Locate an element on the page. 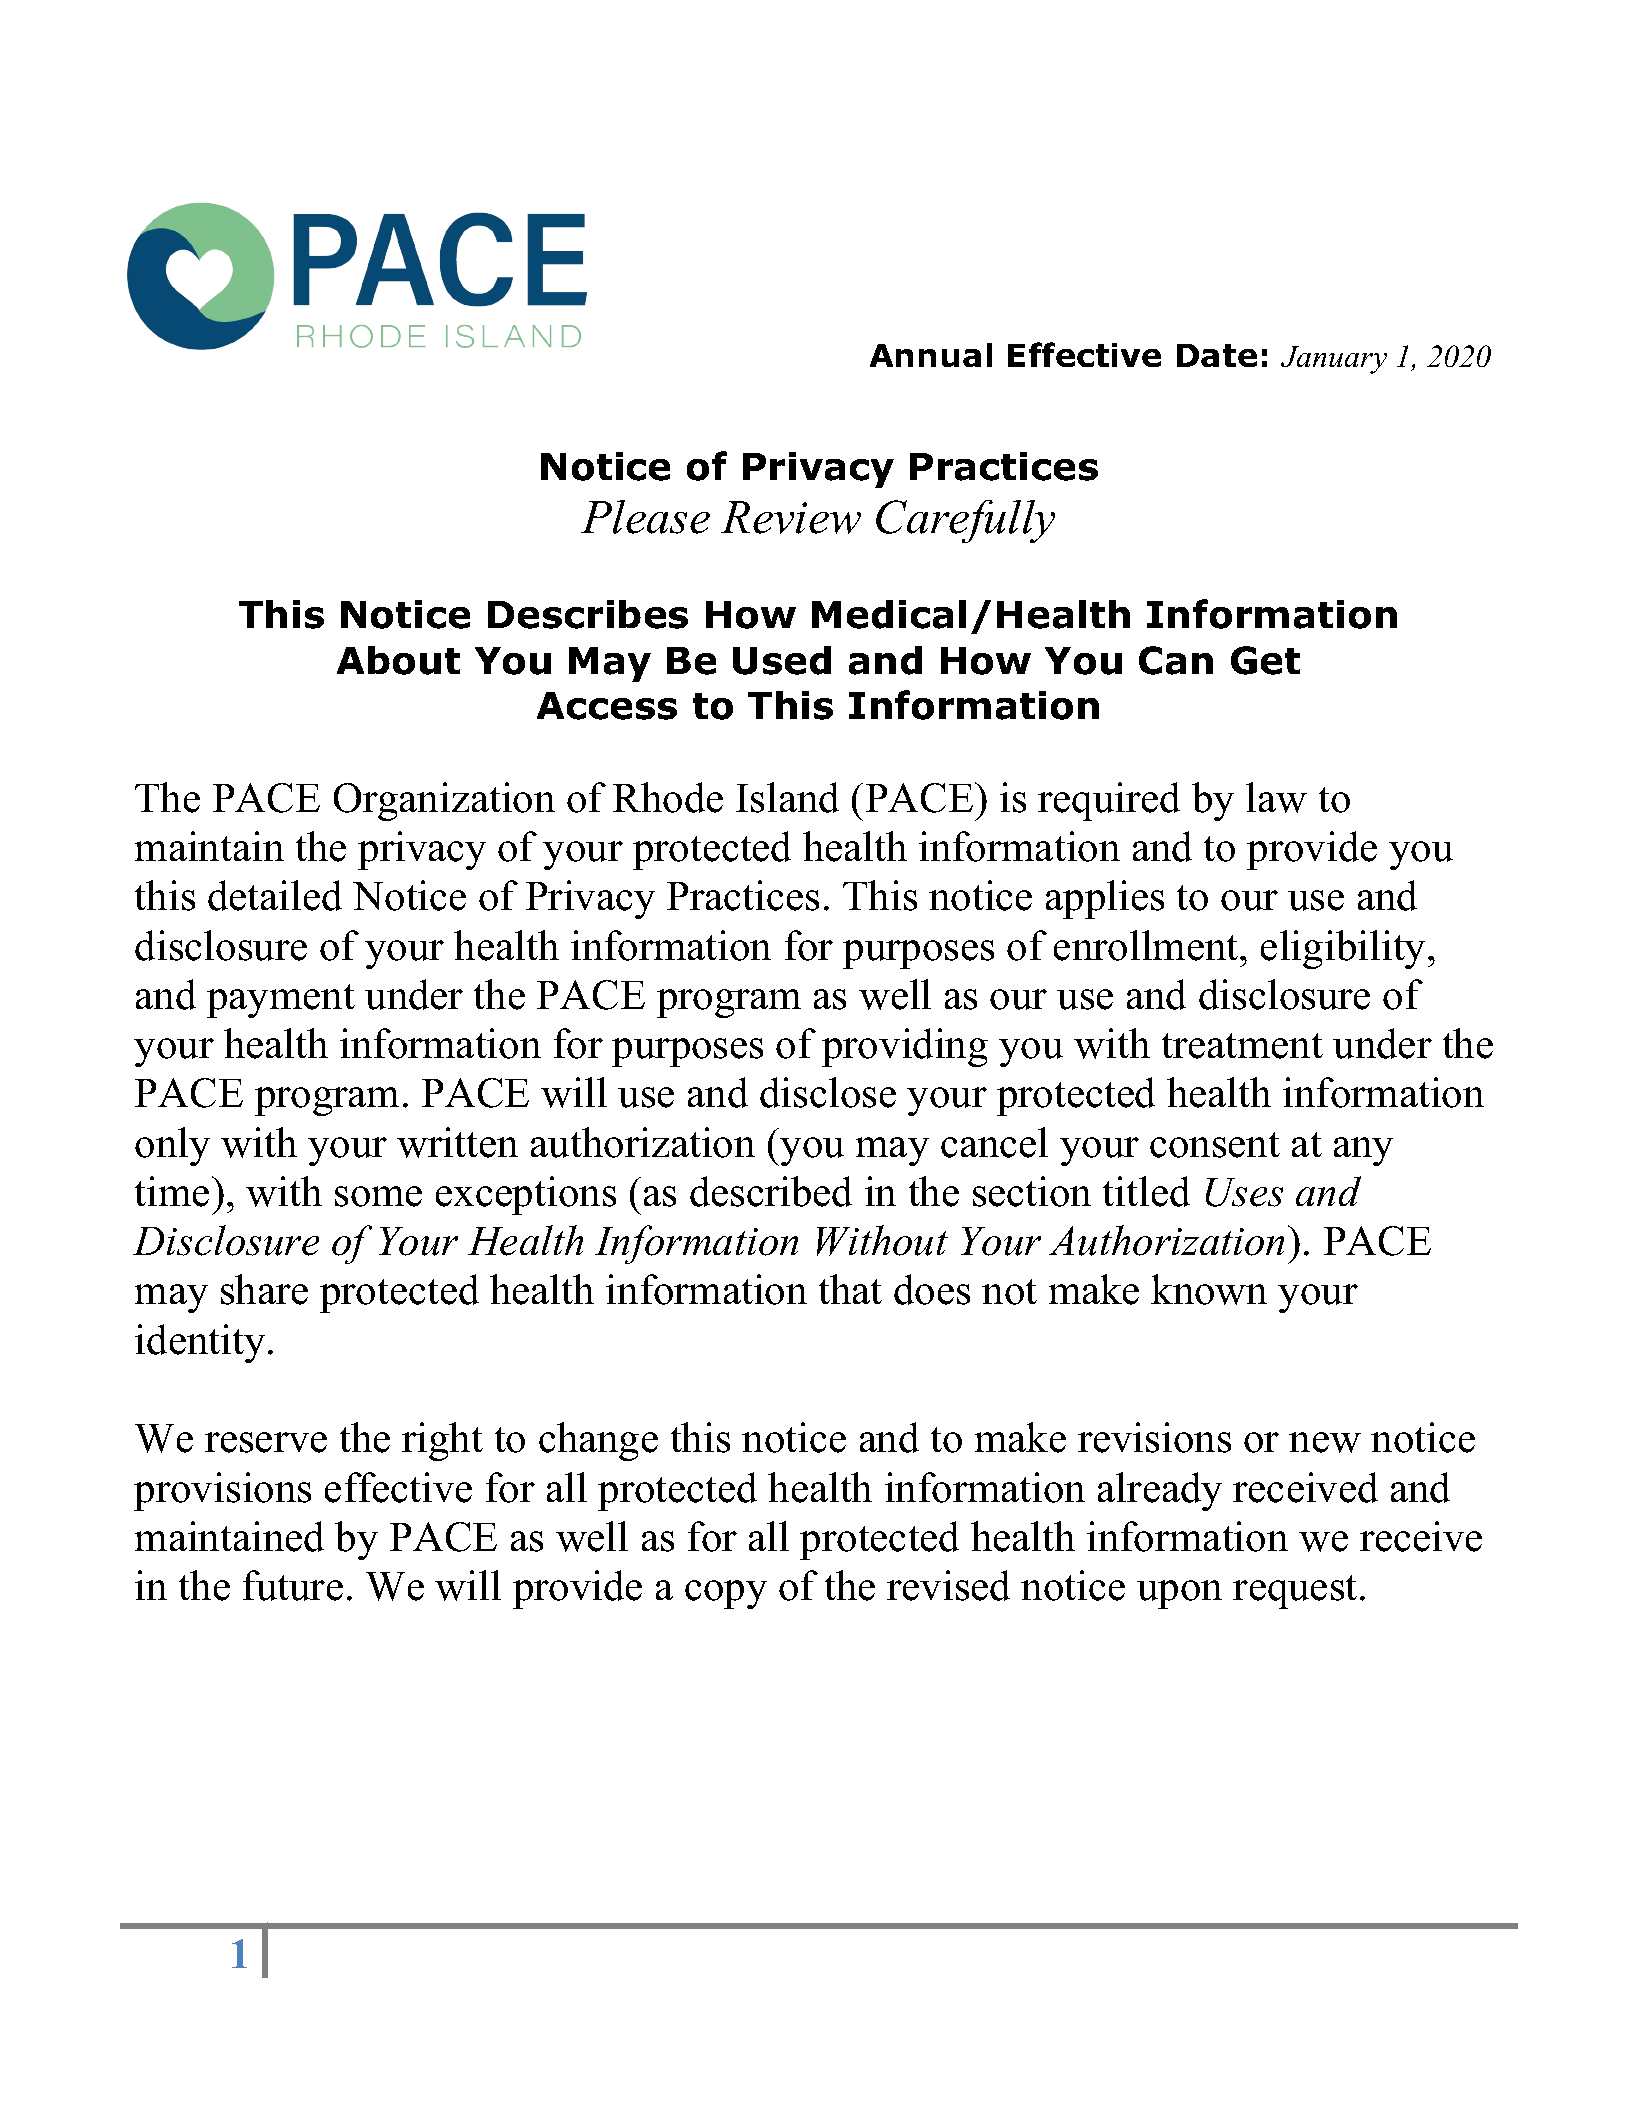  Annual is located at coordinates (931, 355).
